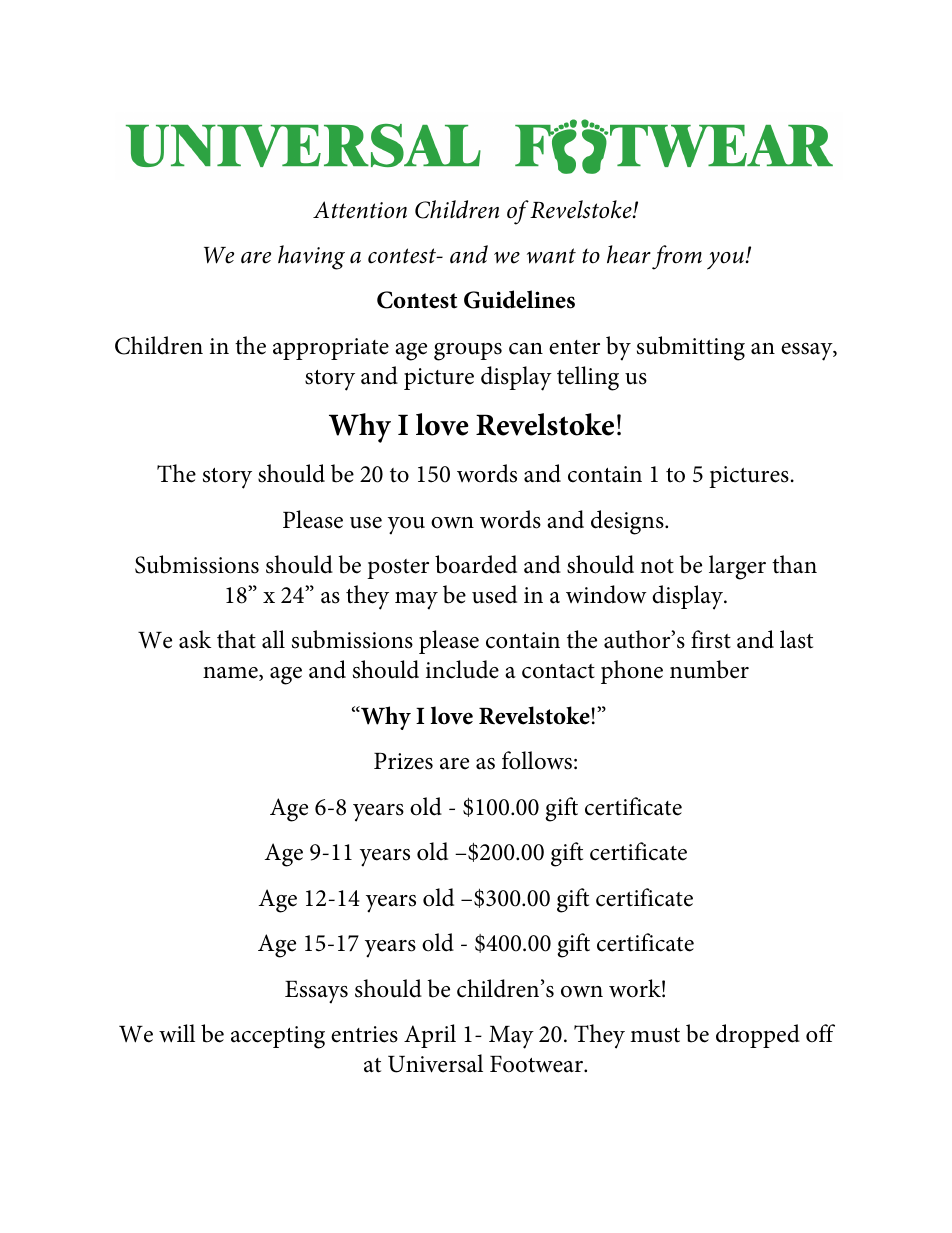 This screenshot has height=1233, width=952. Describe the element at coordinates (311, 257) in the screenshot. I see `having` at that location.
